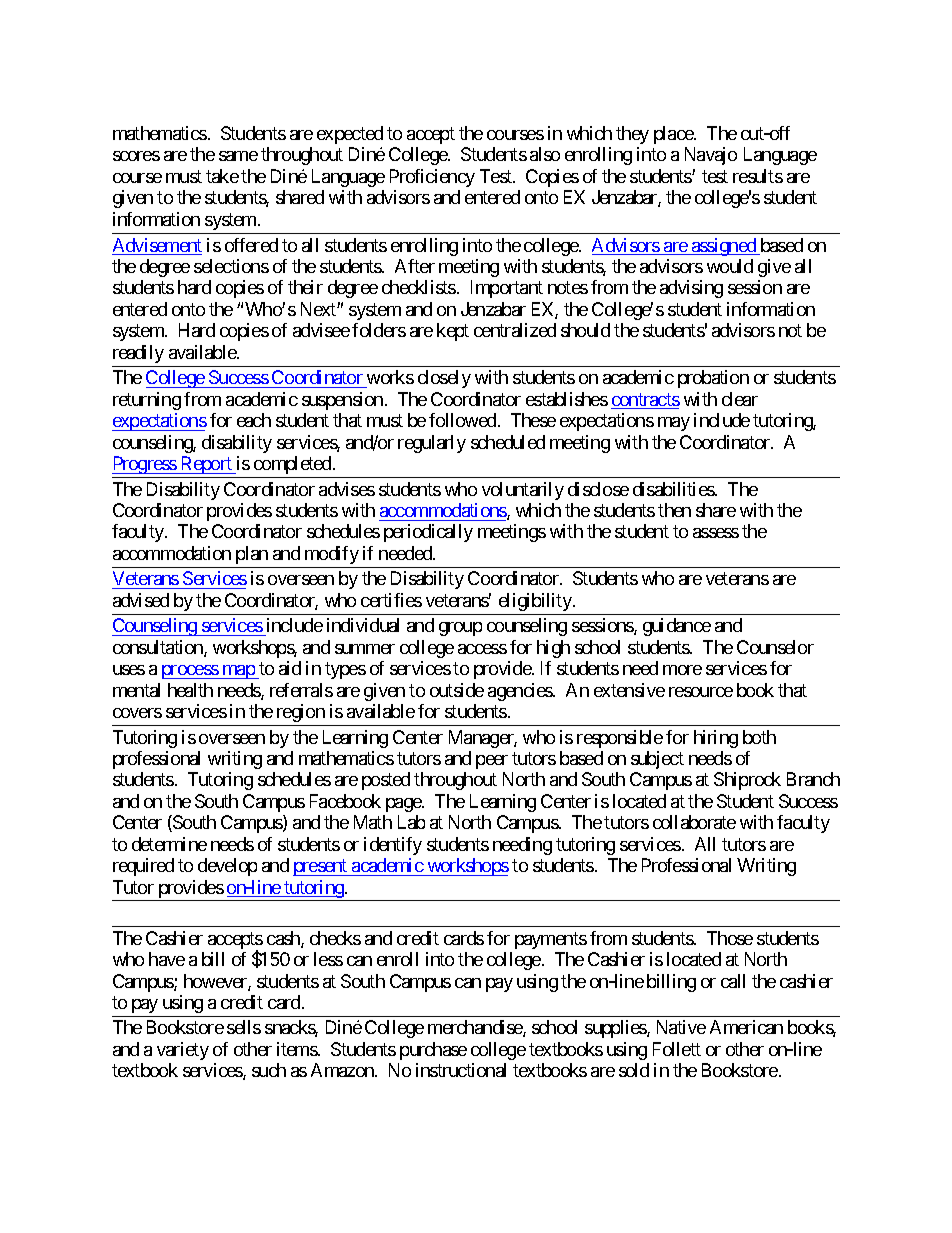 The width and height of the image is (952, 1233). I want to click on merchandise, so click(476, 1028).
